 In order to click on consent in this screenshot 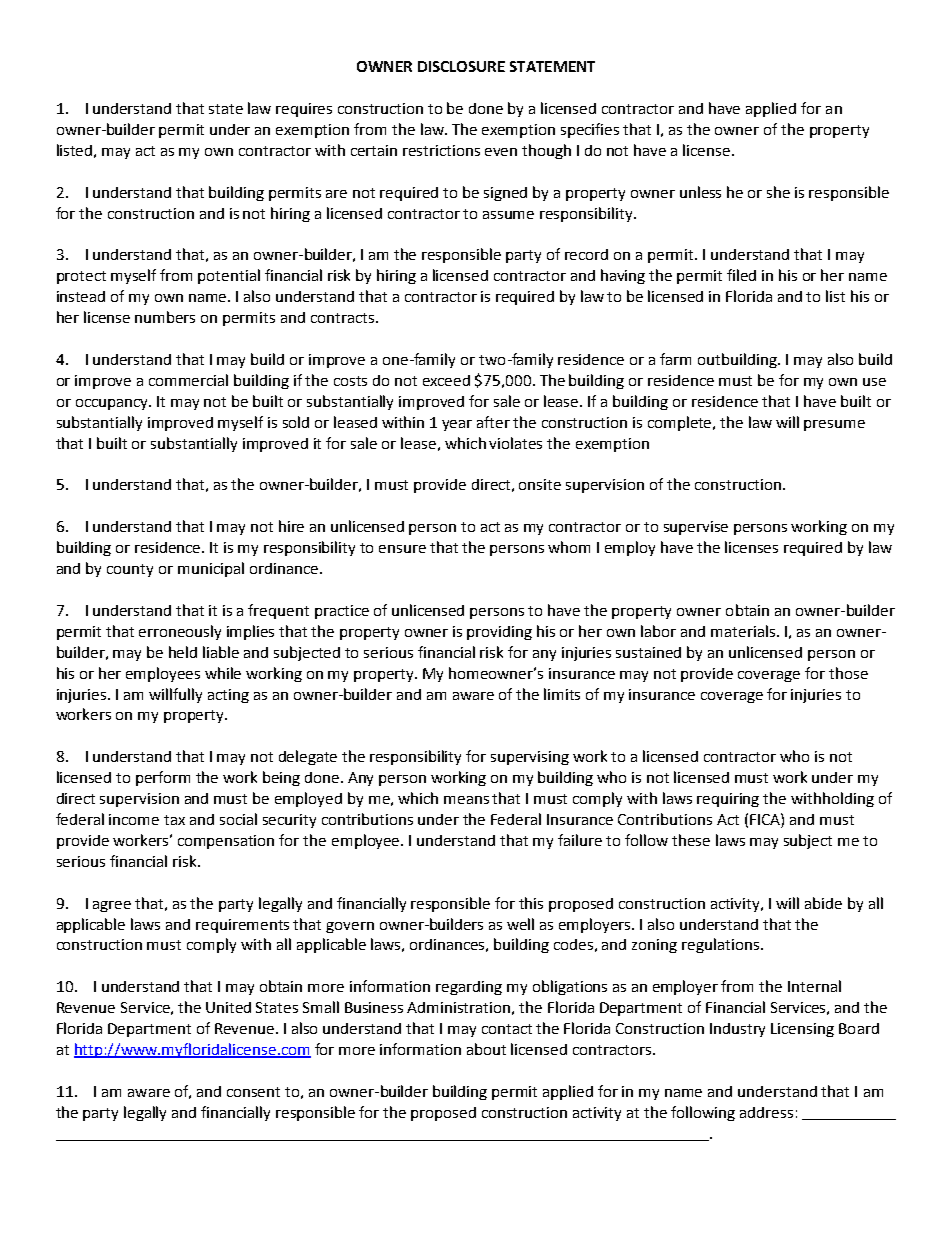, I will do `click(253, 1092)`.
